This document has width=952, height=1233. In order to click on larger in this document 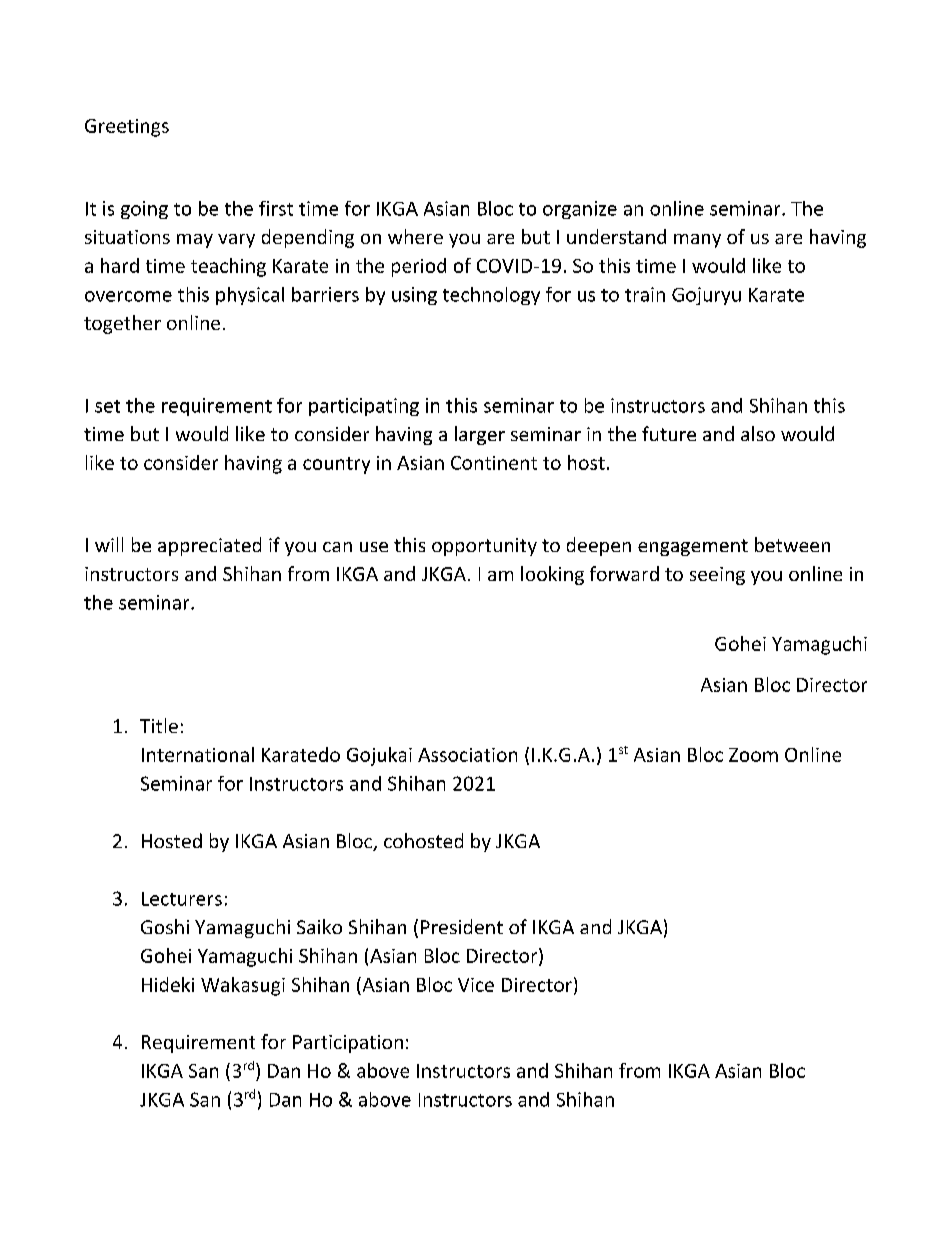, I will do `click(480, 435)`.
